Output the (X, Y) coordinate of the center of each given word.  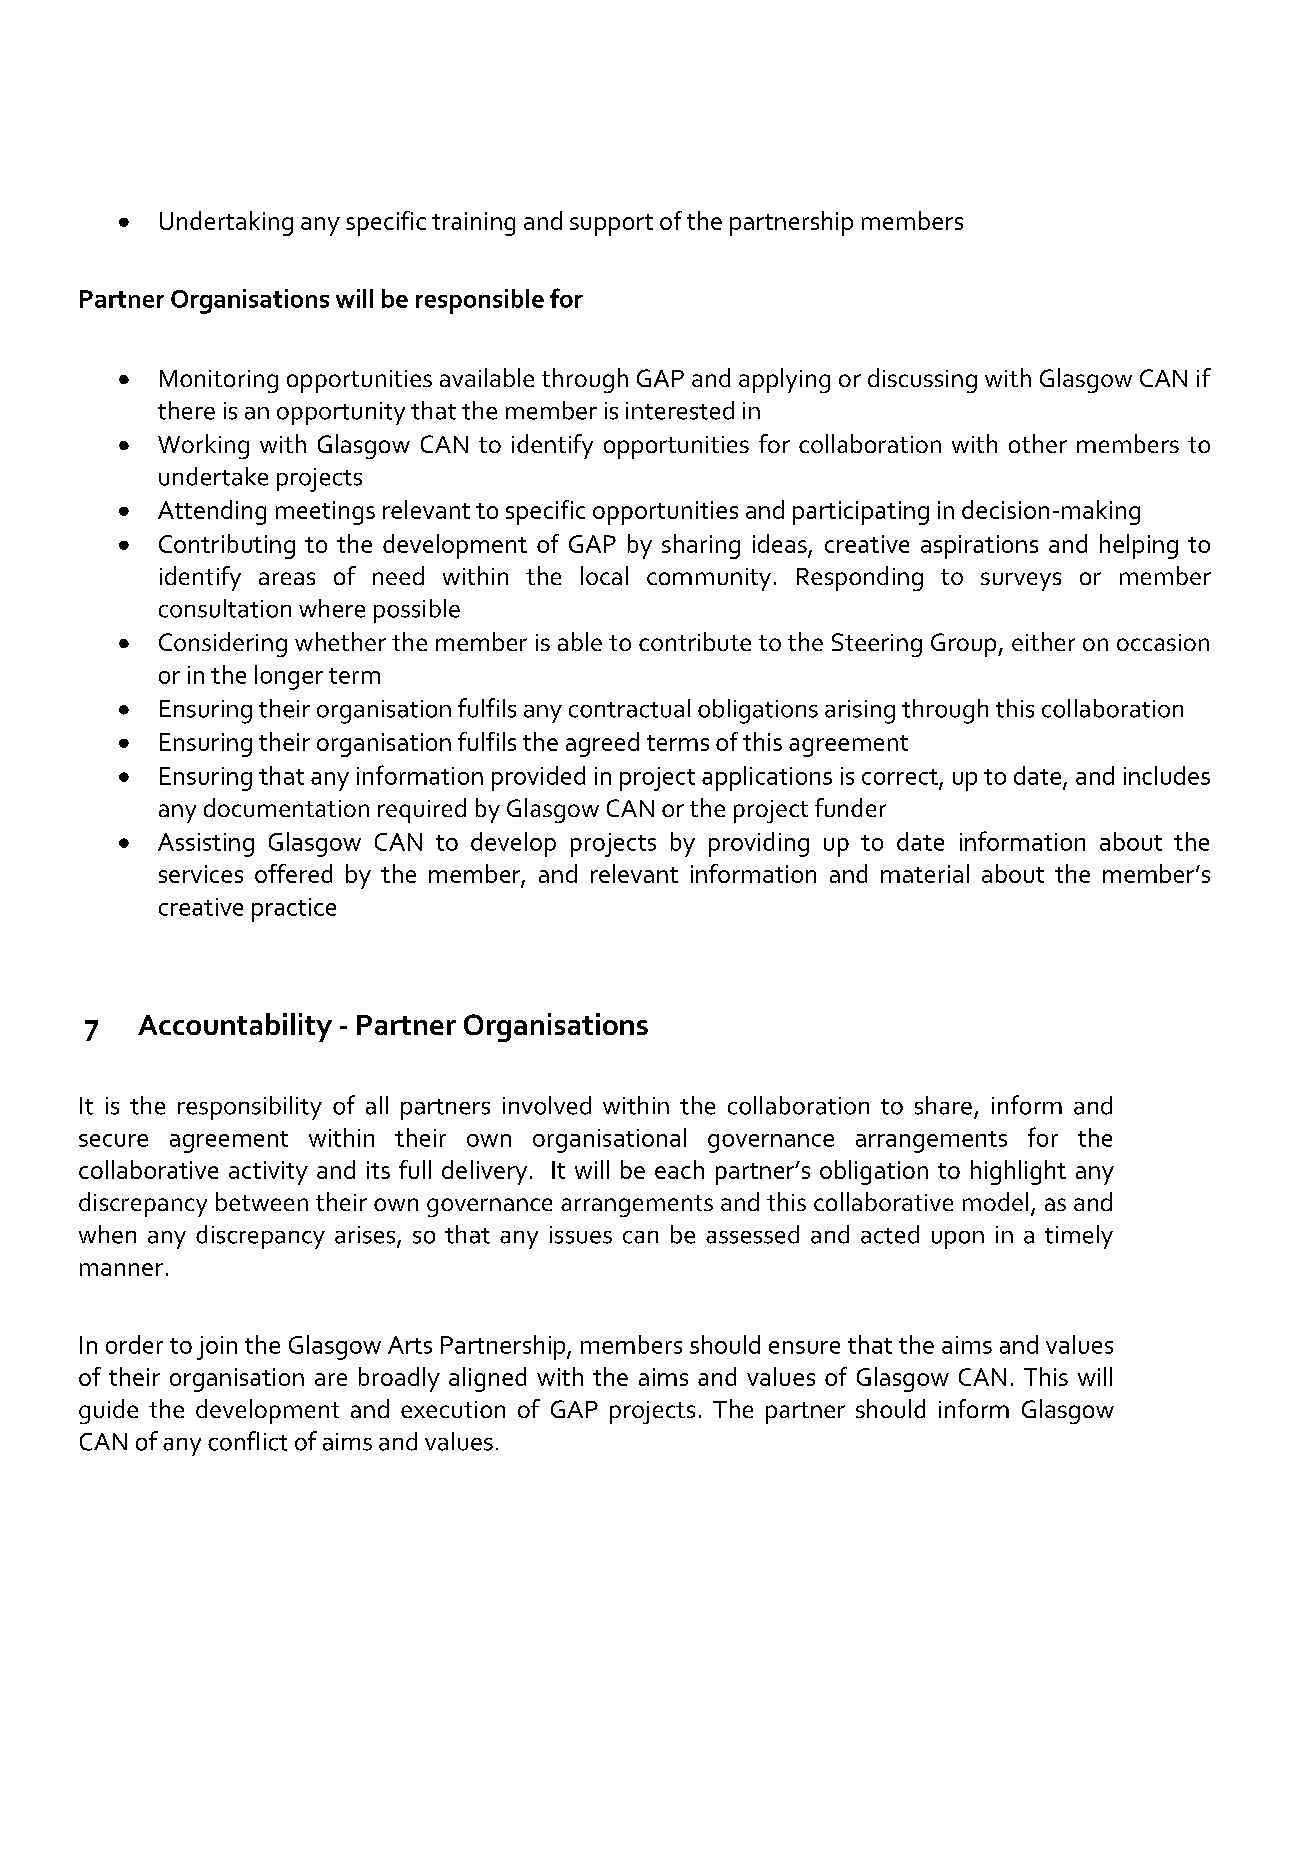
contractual (629, 708)
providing (759, 844)
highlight (1018, 1172)
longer (289, 677)
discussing (922, 380)
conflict (247, 1441)
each (679, 1169)
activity (268, 1173)
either (1043, 641)
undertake (213, 476)
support (611, 225)
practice (294, 910)
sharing (701, 546)
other (1038, 443)
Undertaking (226, 223)
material (925, 873)
